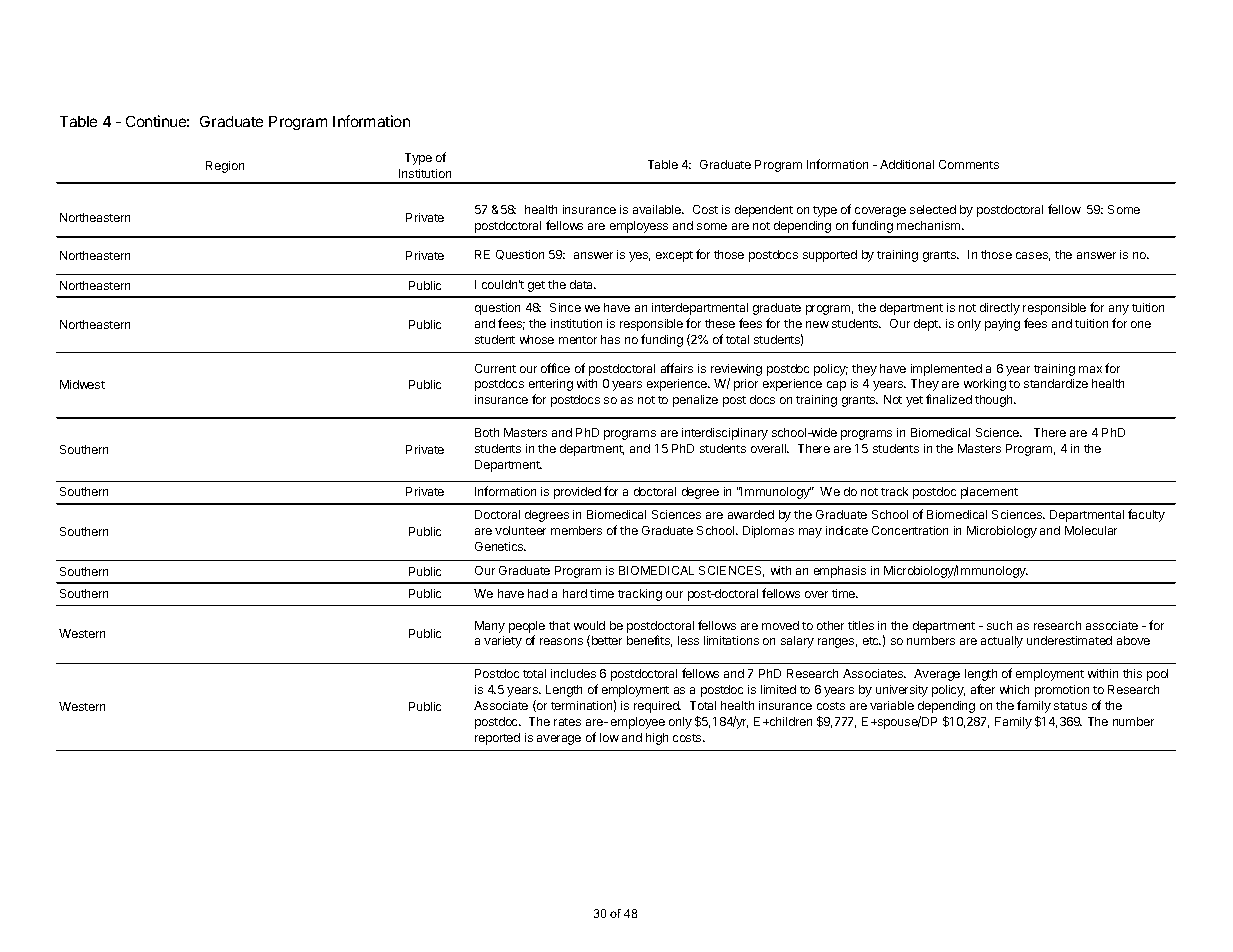 The width and height of the image is (1233, 952). I want to click on rates, so click(567, 722).
